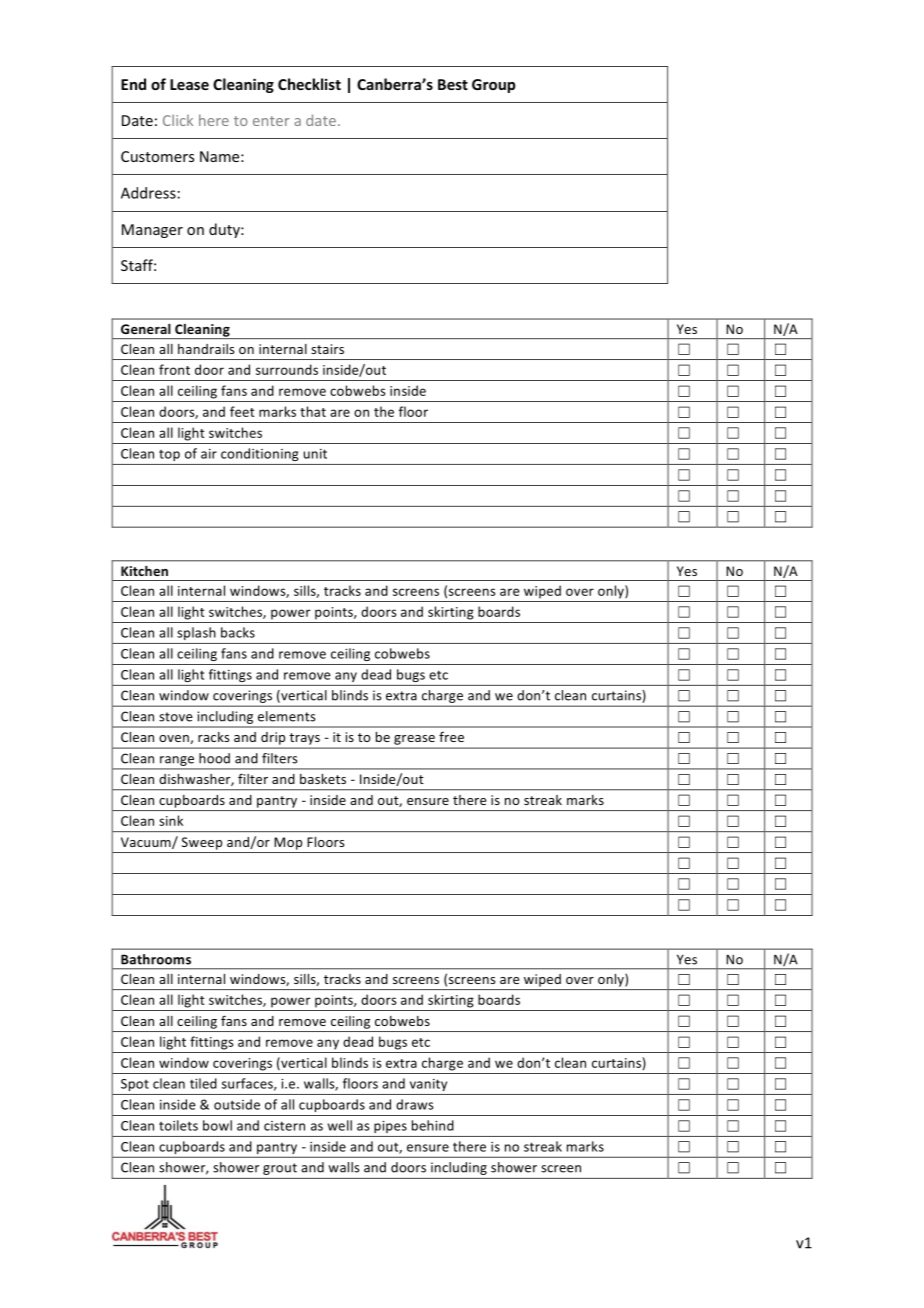 This screenshot has width=924, height=1308. Describe the element at coordinates (340, 1125) in the screenshot. I see `well` at that location.
